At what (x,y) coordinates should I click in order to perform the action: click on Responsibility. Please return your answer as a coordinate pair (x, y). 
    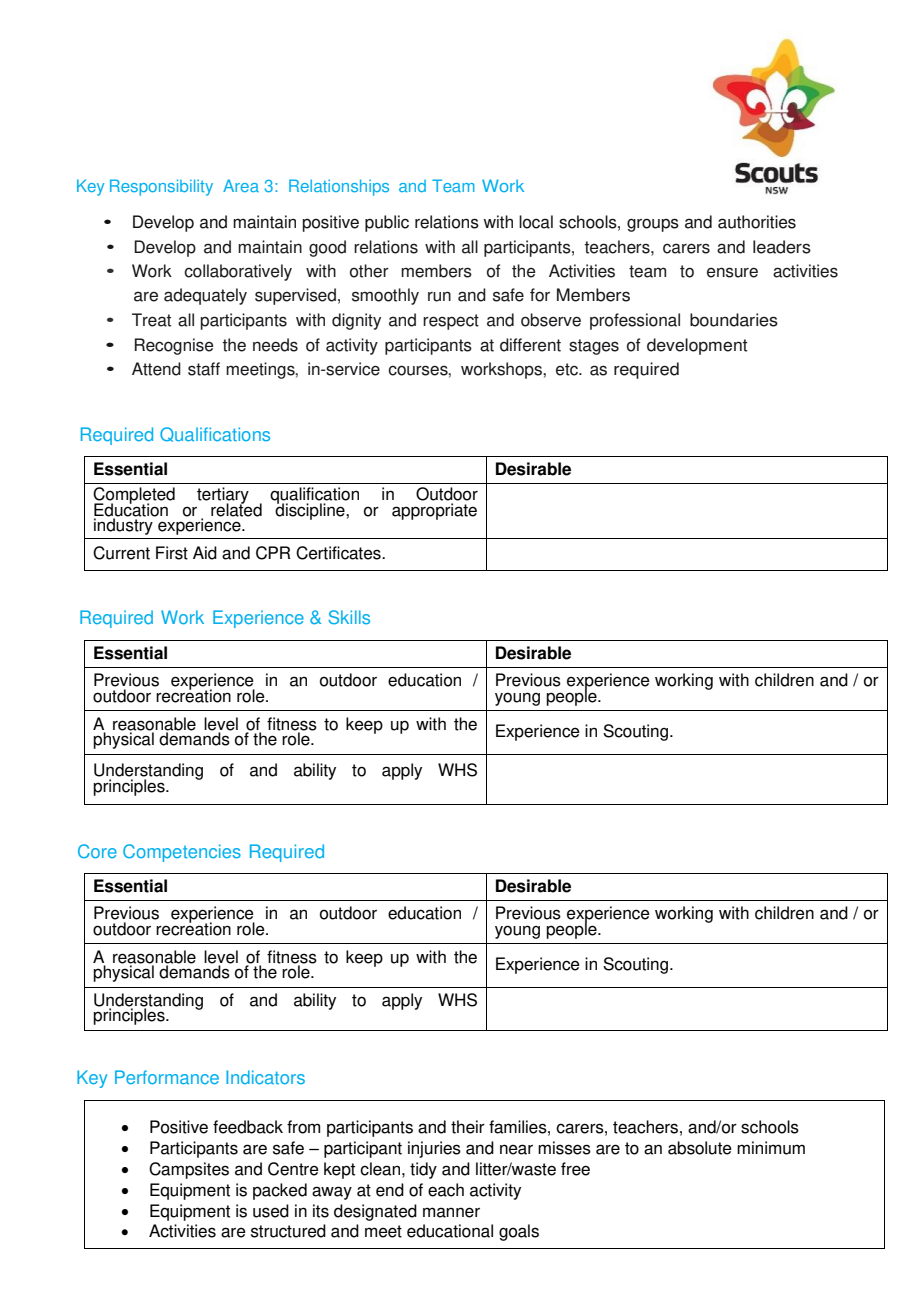
    Looking at the image, I should click on (161, 187).
